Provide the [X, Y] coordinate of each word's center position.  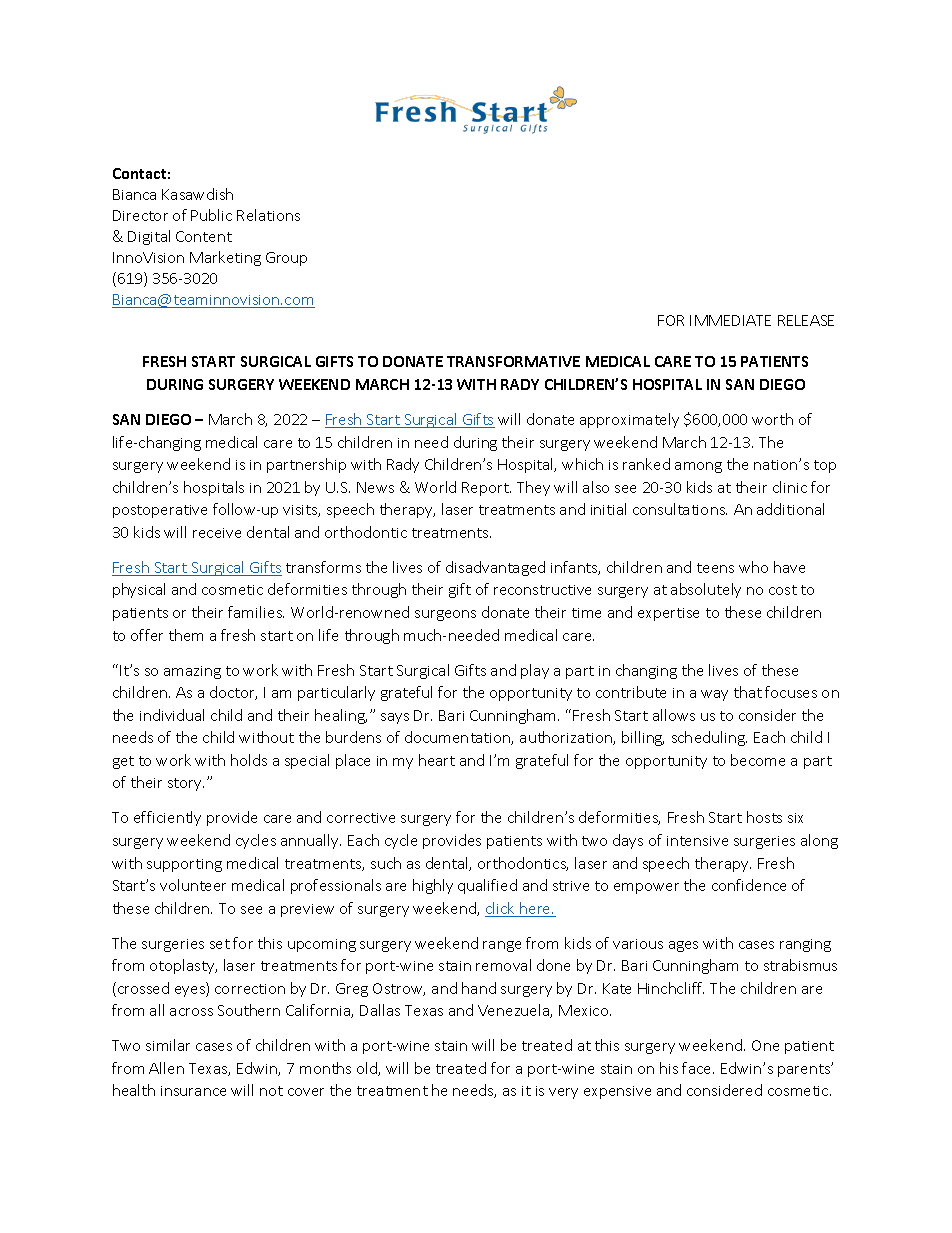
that [748, 692]
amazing [192, 672]
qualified [487, 886]
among [698, 467]
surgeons [445, 615]
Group [286, 259]
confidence [749, 885]
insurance [193, 1091]
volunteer [193, 885]
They [533, 488]
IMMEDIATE [730, 320]
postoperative [160, 511]
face [698, 1068]
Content [204, 236]
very [563, 1093]
